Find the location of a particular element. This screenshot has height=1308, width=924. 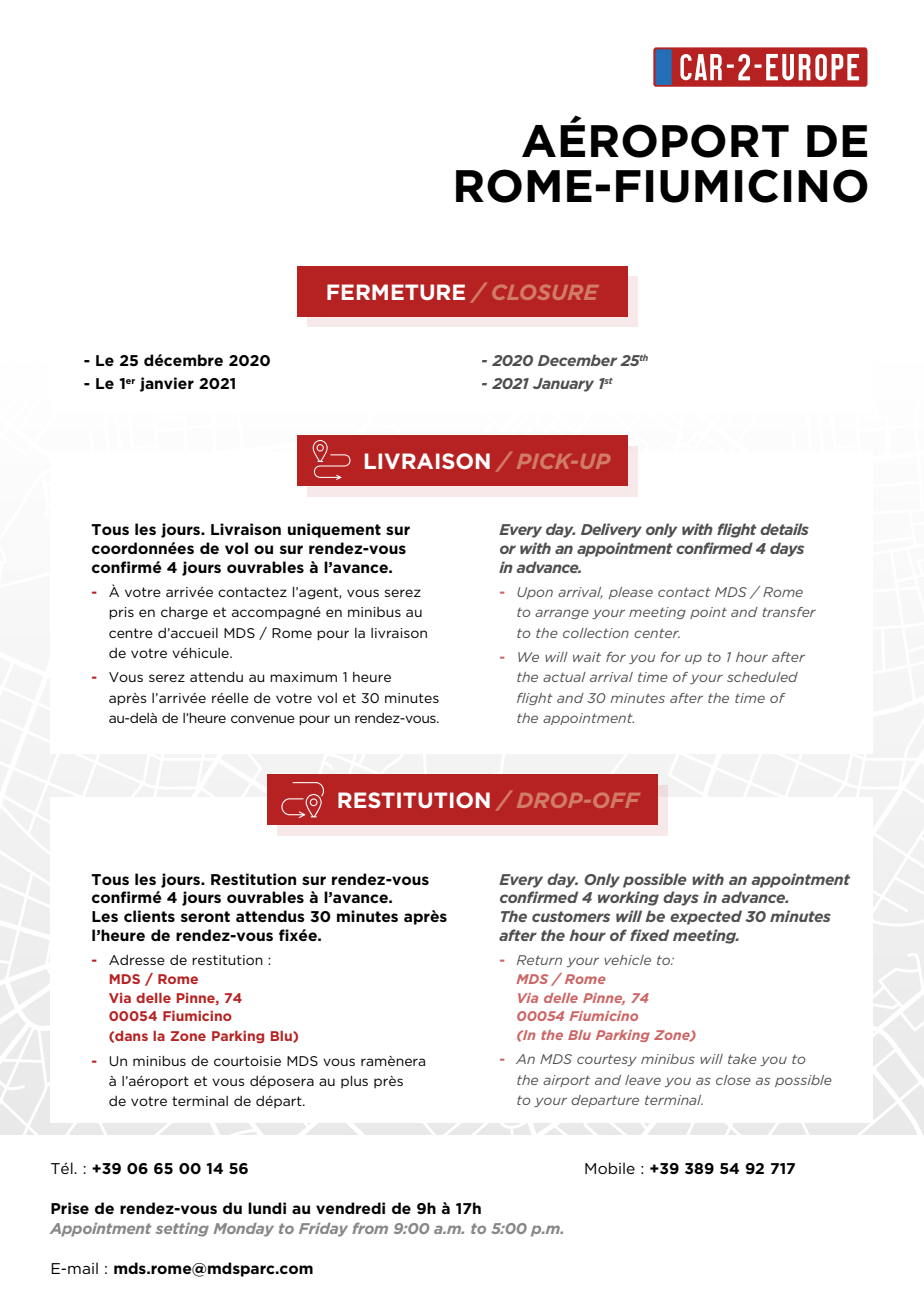

January is located at coordinates (563, 385).
